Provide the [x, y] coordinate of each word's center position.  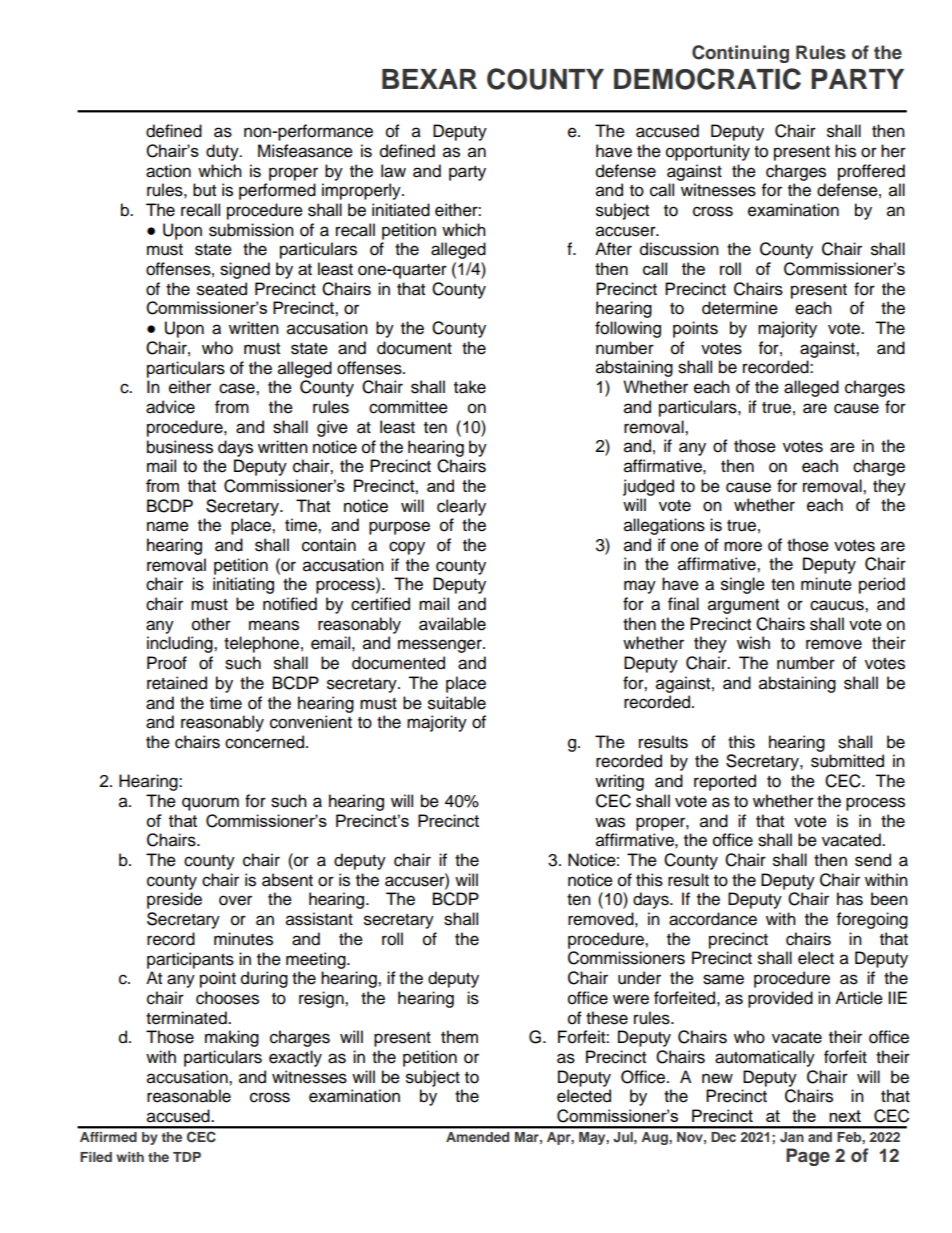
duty [223, 152]
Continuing [740, 54]
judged [648, 487]
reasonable [189, 1096]
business [180, 447]
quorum [210, 804]
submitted [847, 761]
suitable [457, 703]
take [470, 387]
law [393, 171]
